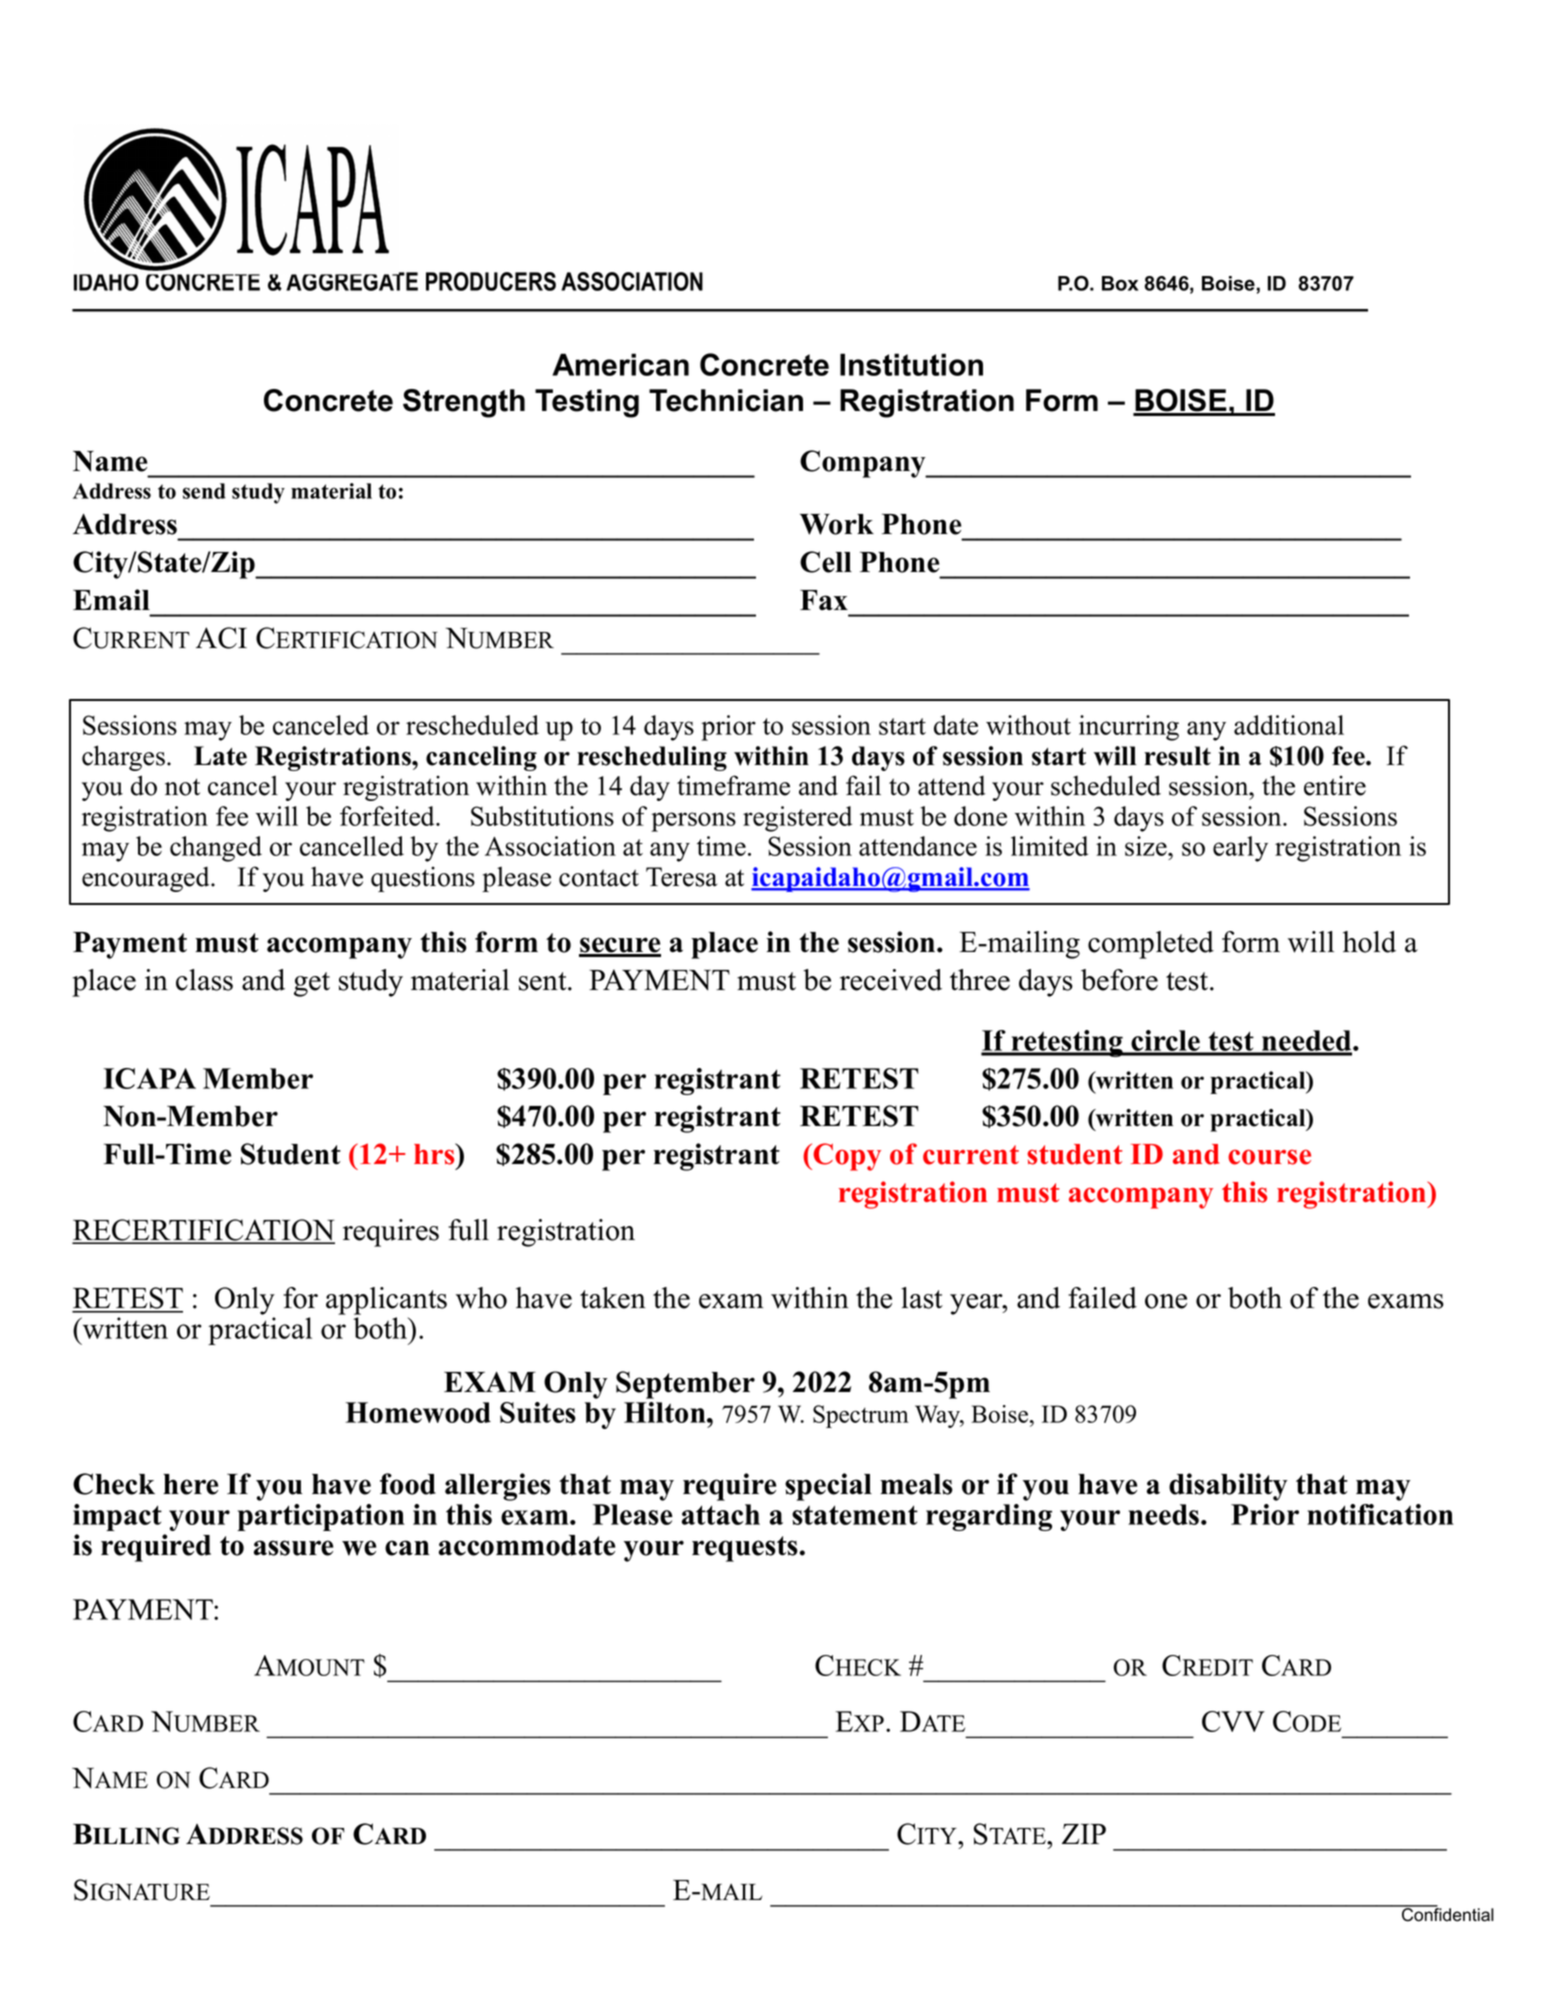 The image size is (1545, 1999). What do you see at coordinates (1120, 283) in the page?
I see `Box` at bounding box center [1120, 283].
